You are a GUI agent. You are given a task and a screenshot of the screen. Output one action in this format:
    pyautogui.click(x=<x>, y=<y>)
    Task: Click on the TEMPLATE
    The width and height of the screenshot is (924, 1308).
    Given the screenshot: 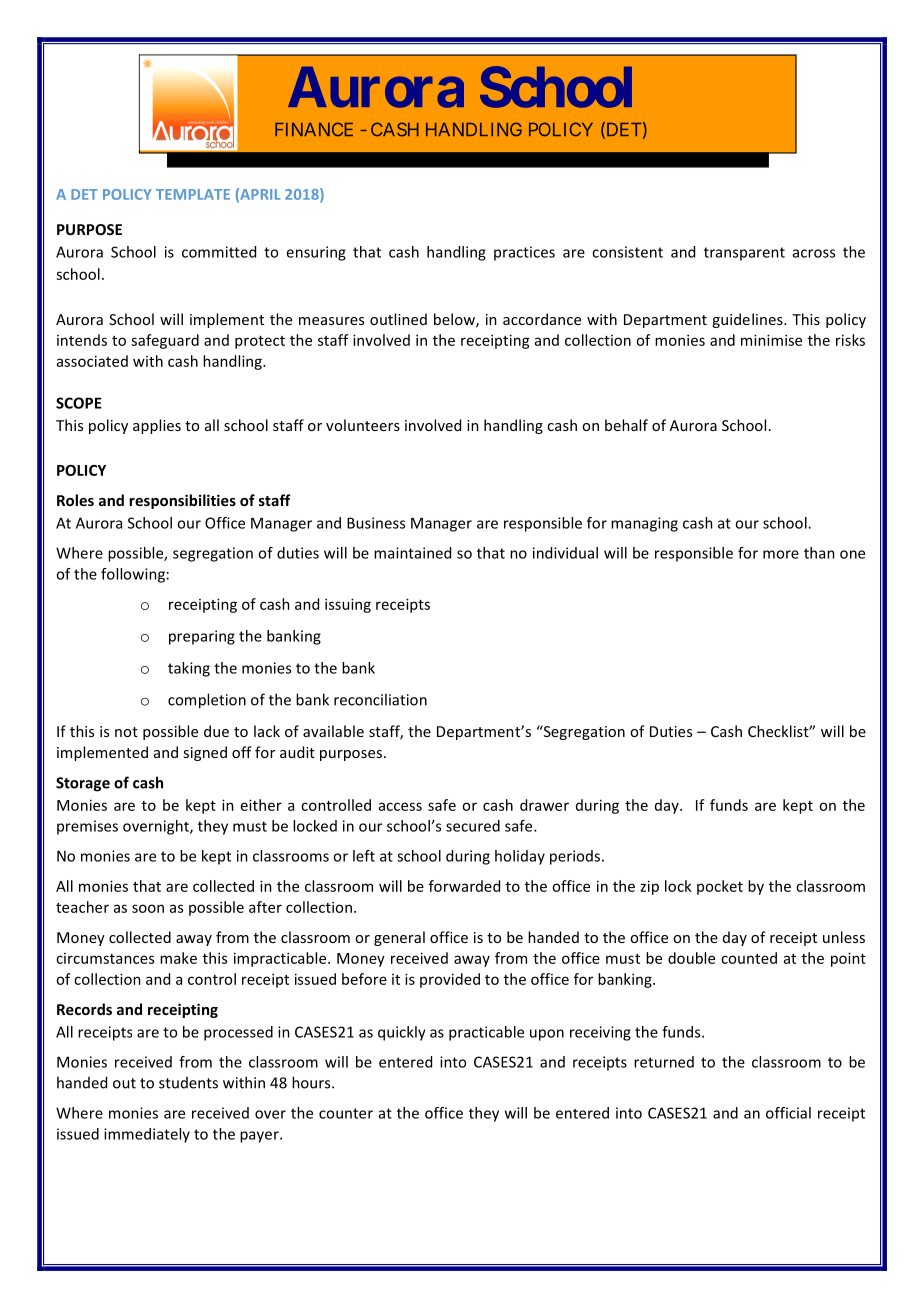 What is the action you would take?
    pyautogui.click(x=193, y=194)
